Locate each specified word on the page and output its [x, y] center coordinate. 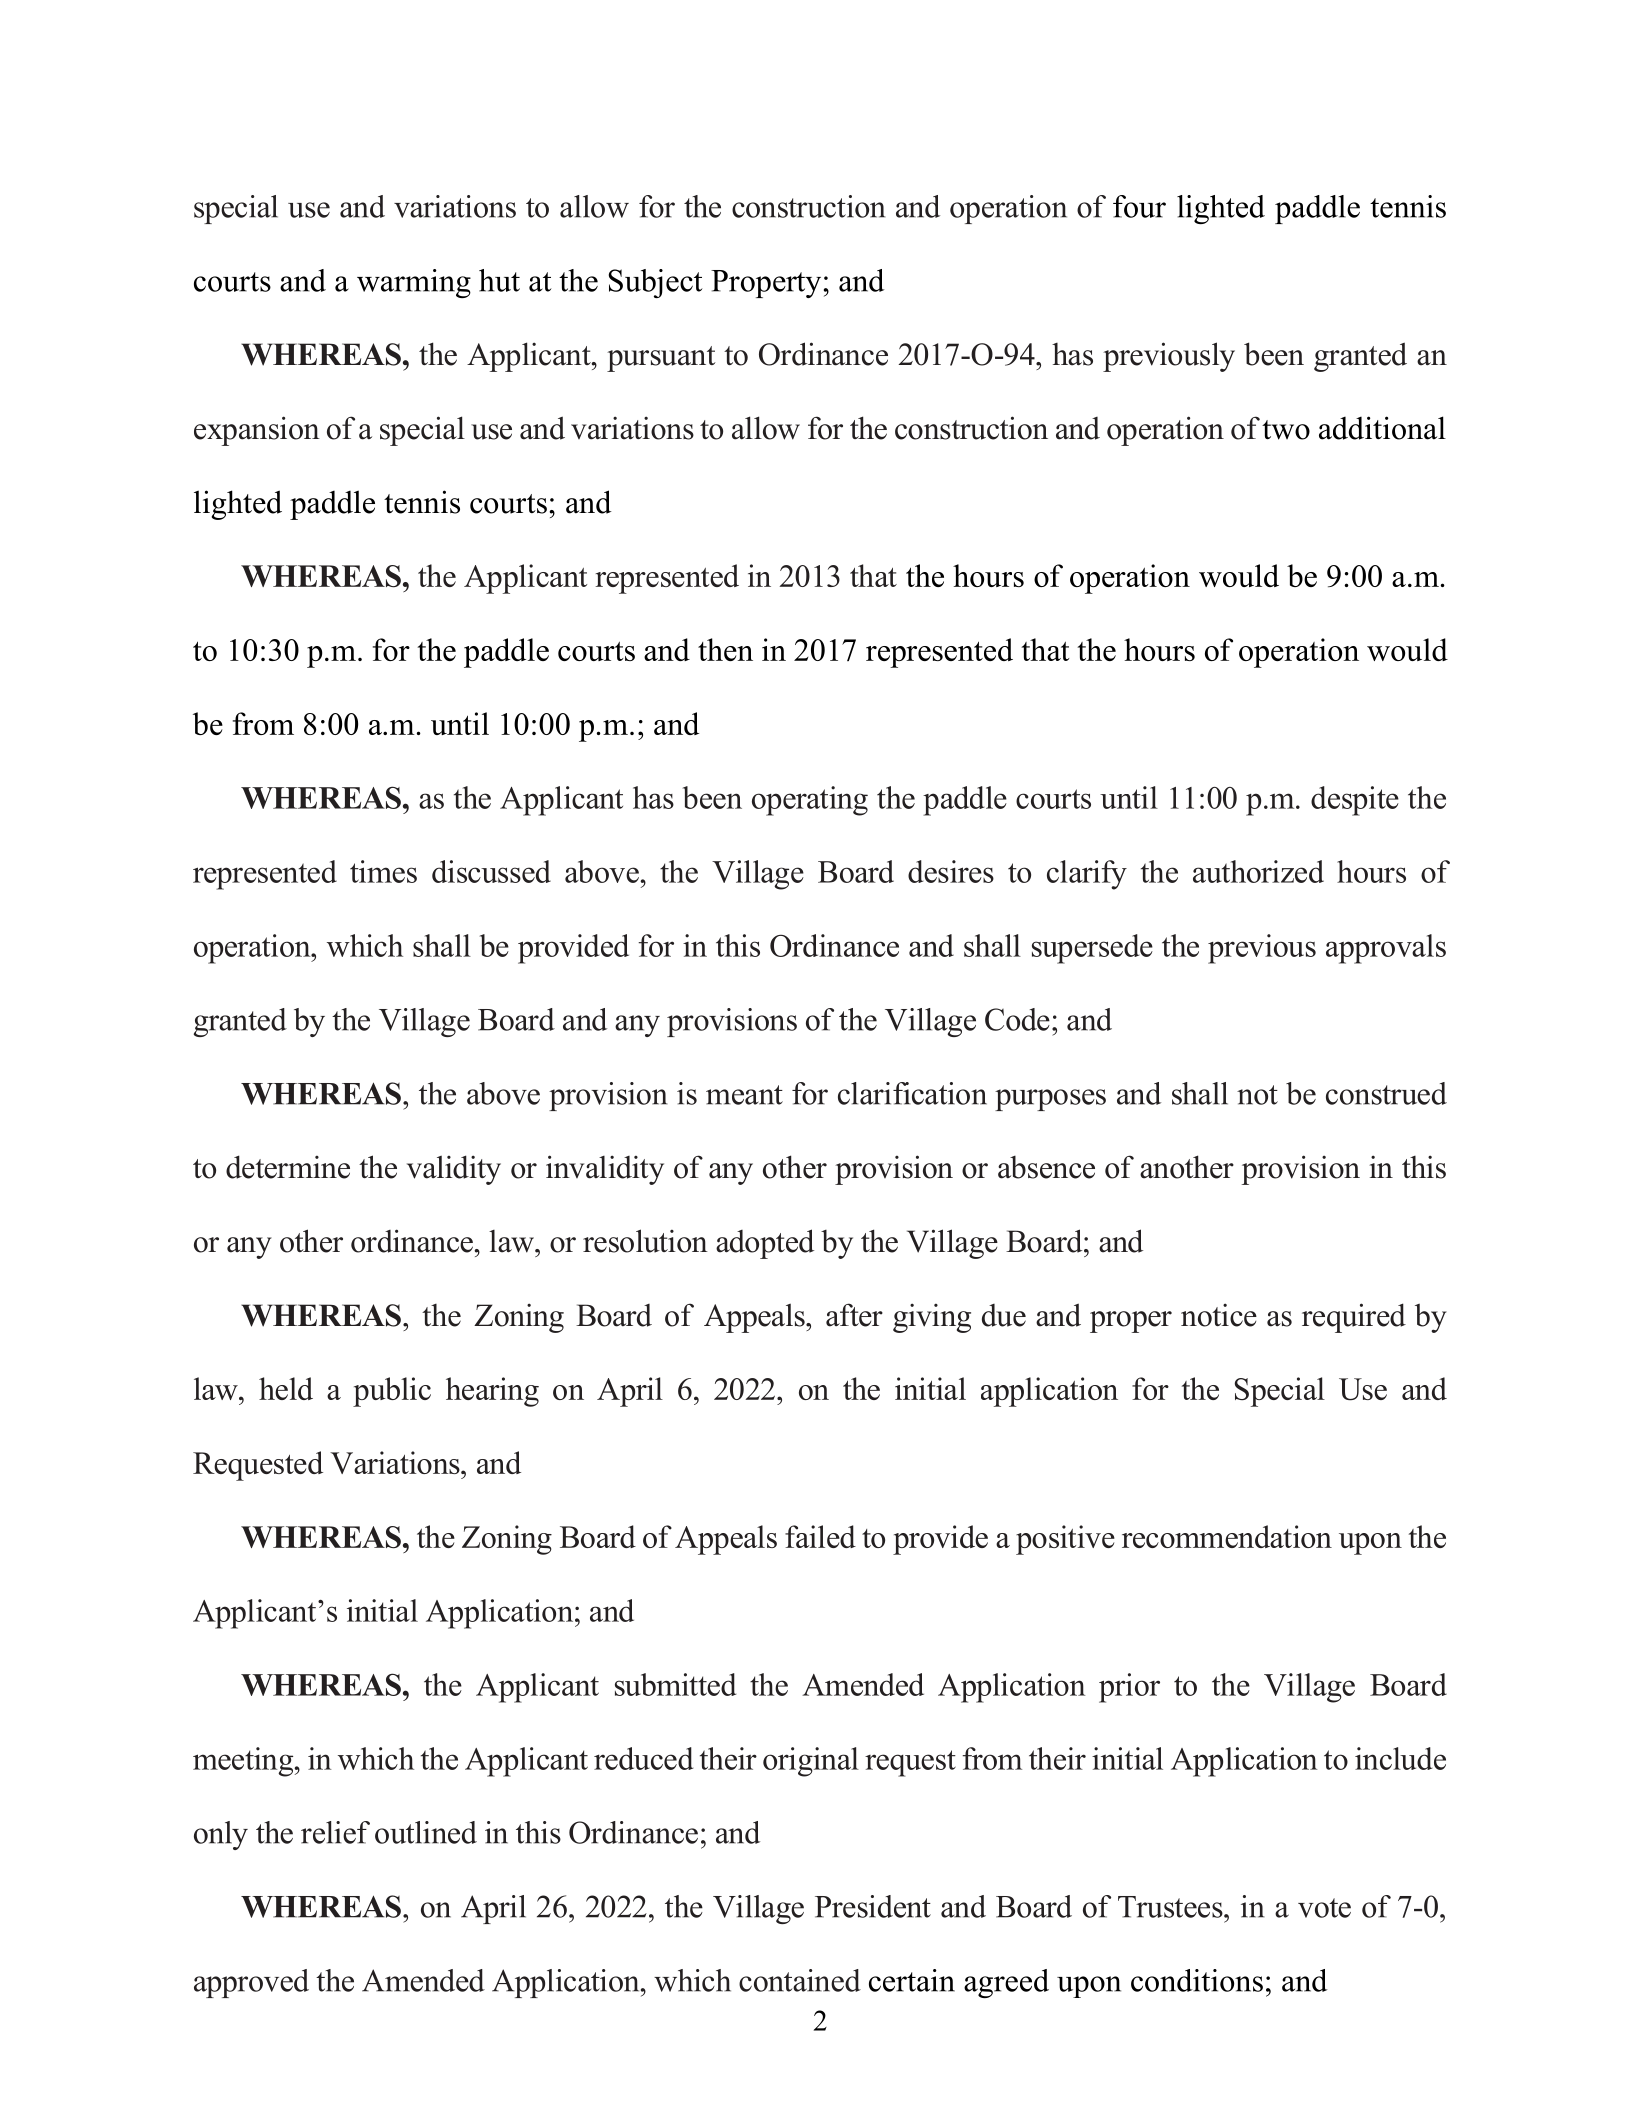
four [1139, 206]
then [725, 649]
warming [414, 283]
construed [1386, 1093]
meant [744, 1095]
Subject [656, 283]
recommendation [1227, 1536]
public [392, 1392]
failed [820, 1536]
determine [288, 1167]
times [383, 871]
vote [1324, 1908]
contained [800, 1980]
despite [1355, 801]
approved [251, 1983]
